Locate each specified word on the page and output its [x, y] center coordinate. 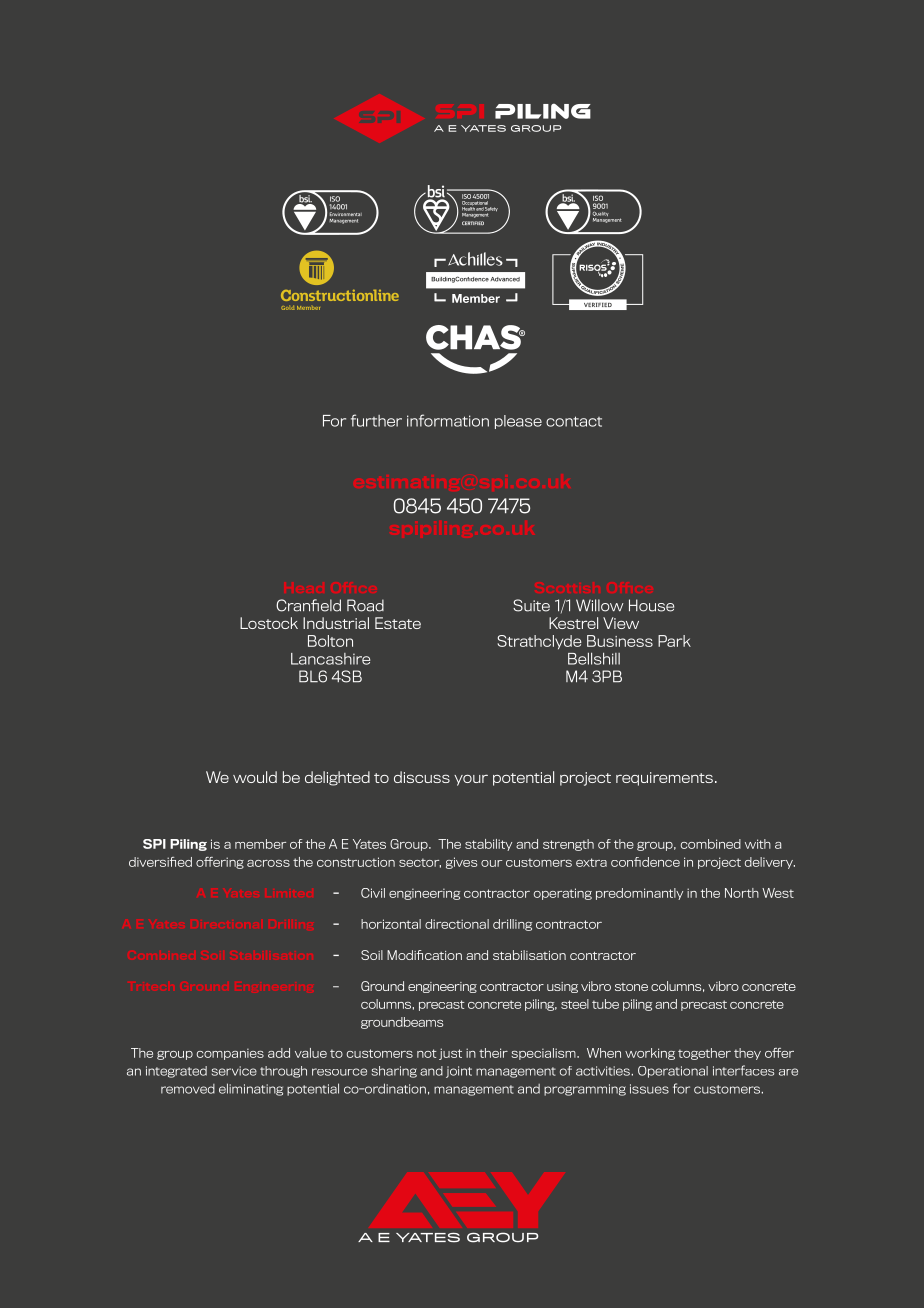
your [471, 780]
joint [459, 1072]
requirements [664, 779]
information [448, 420]
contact [574, 421]
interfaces [743, 1070]
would [255, 777]
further [376, 420]
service [234, 1071]
